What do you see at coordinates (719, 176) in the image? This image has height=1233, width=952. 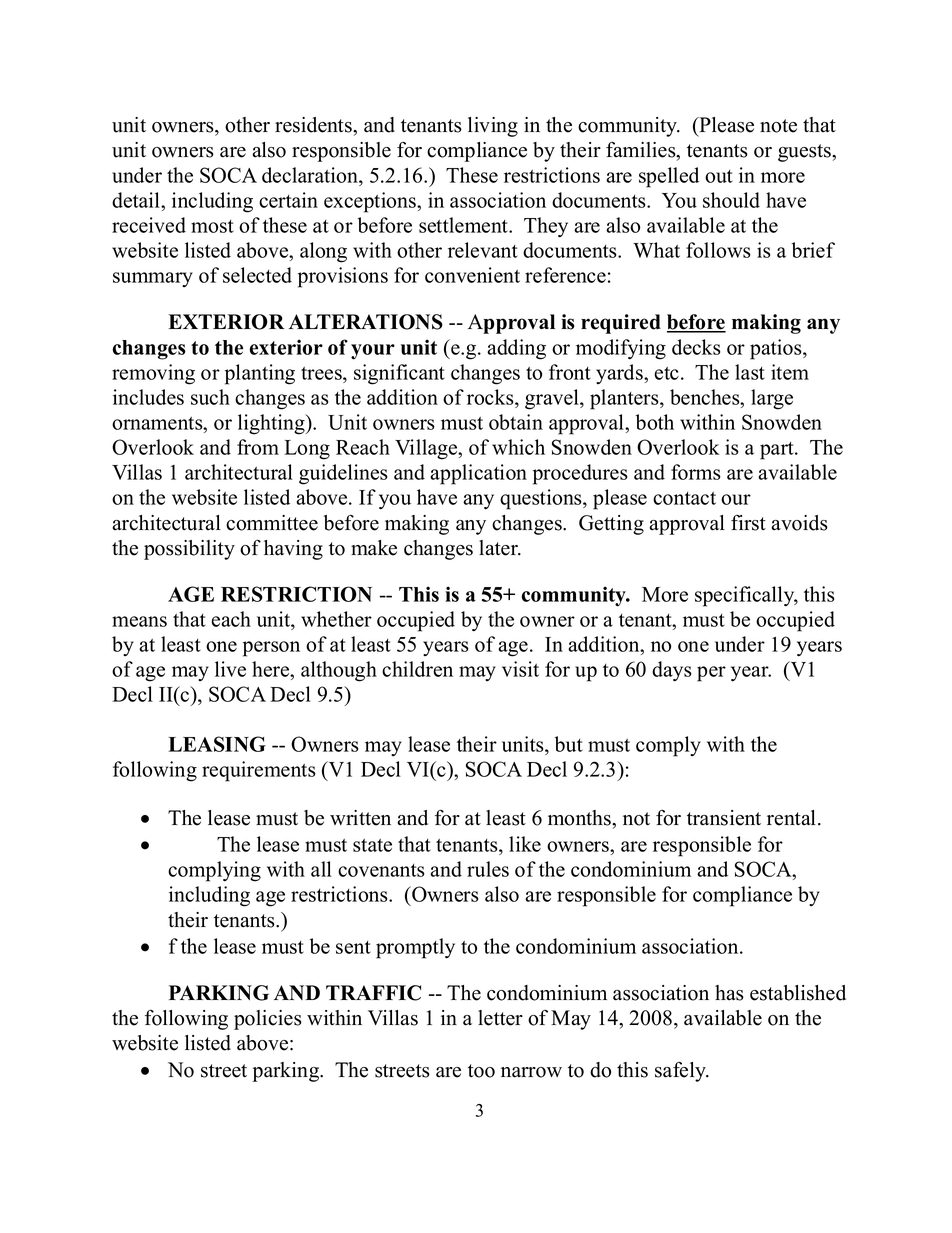 I see `out` at bounding box center [719, 176].
